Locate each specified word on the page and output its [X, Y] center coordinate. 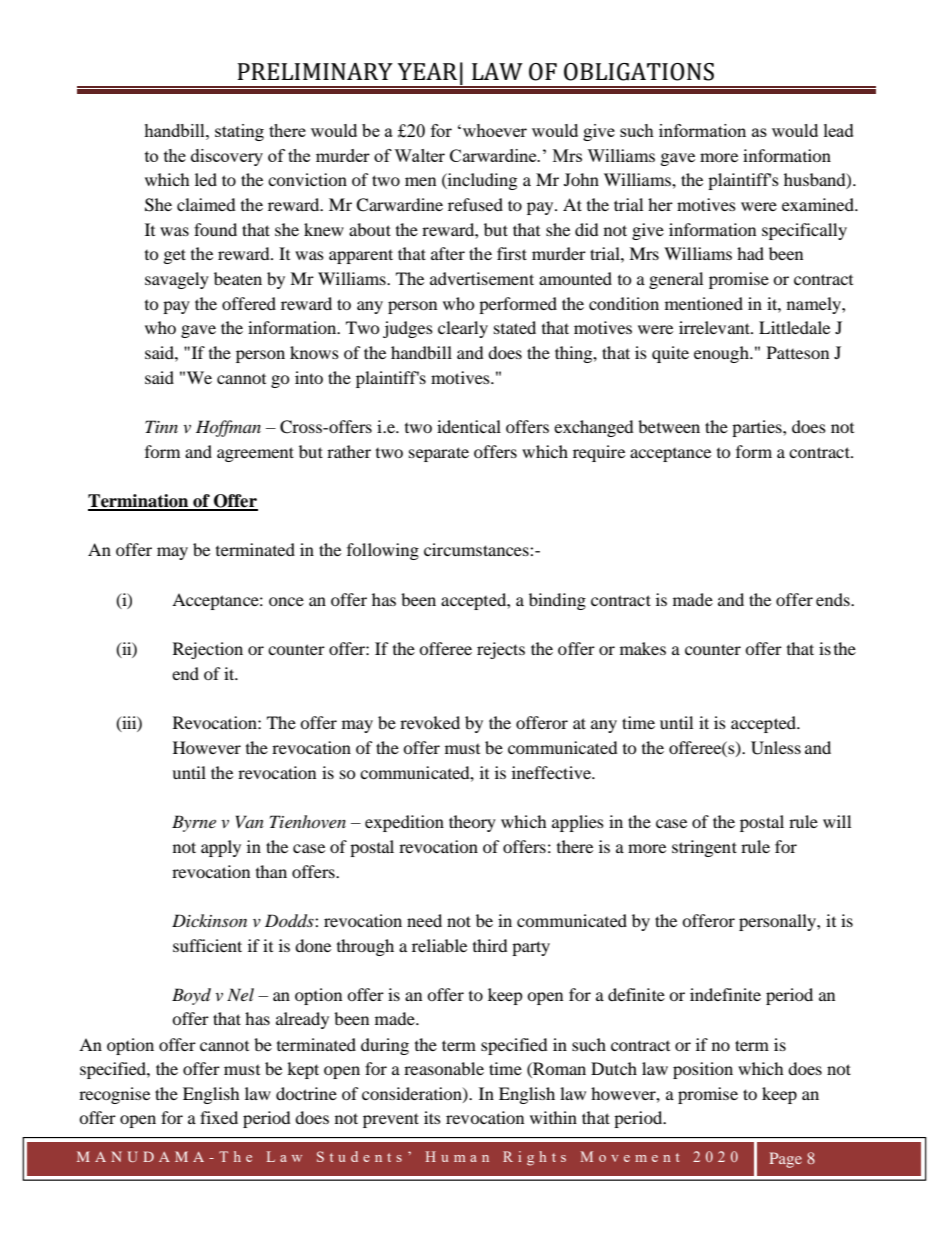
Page [785, 1160]
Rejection [208, 650]
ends [834, 599]
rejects [501, 650]
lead [839, 130]
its [432, 1117]
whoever [493, 130]
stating [239, 132]
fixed [219, 1117]
